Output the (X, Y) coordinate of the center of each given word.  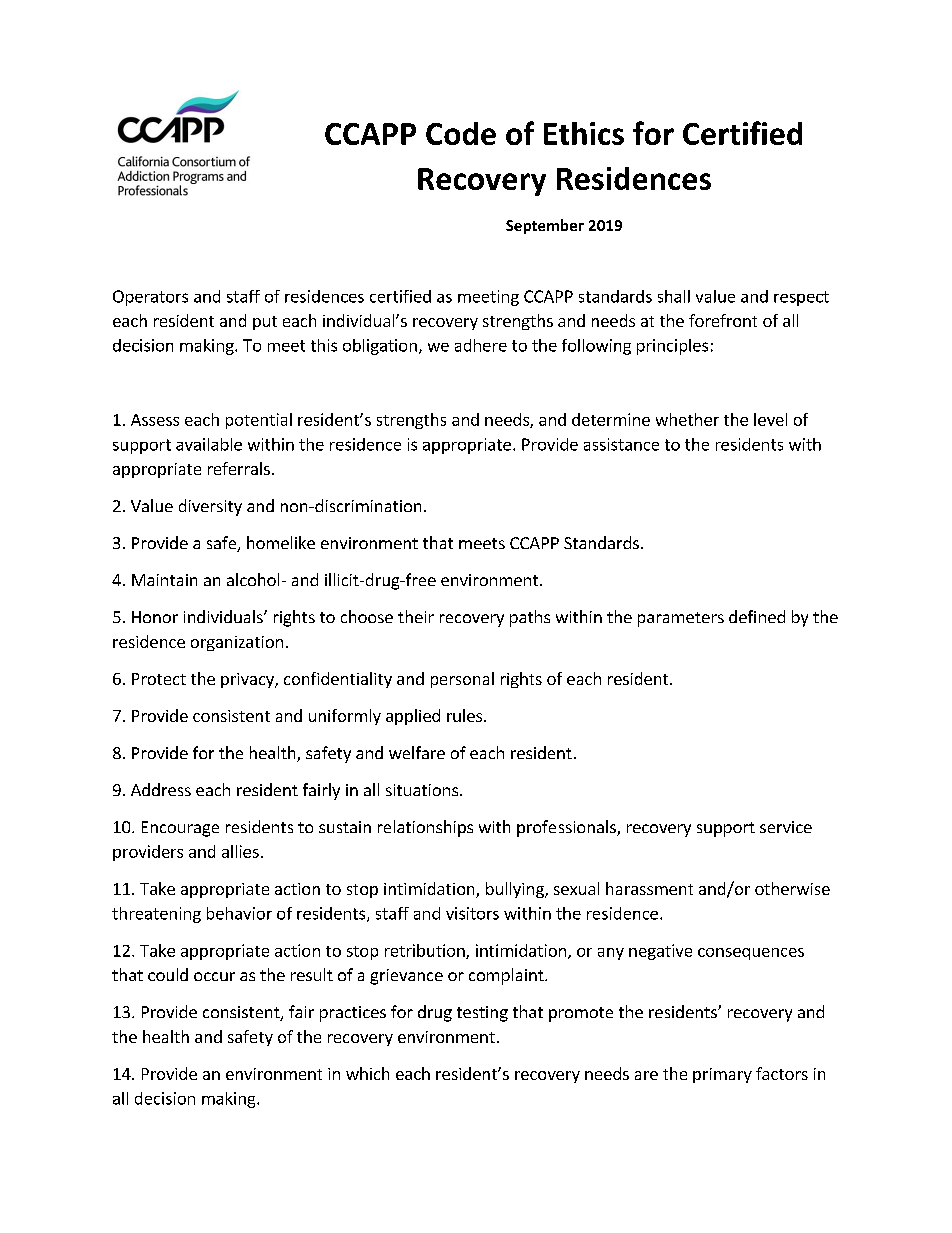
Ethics (584, 133)
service (786, 827)
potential (259, 421)
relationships (425, 828)
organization (237, 643)
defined (757, 616)
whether (687, 419)
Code (461, 133)
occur (214, 976)
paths (530, 618)
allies (240, 851)
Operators (150, 298)
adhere (481, 345)
